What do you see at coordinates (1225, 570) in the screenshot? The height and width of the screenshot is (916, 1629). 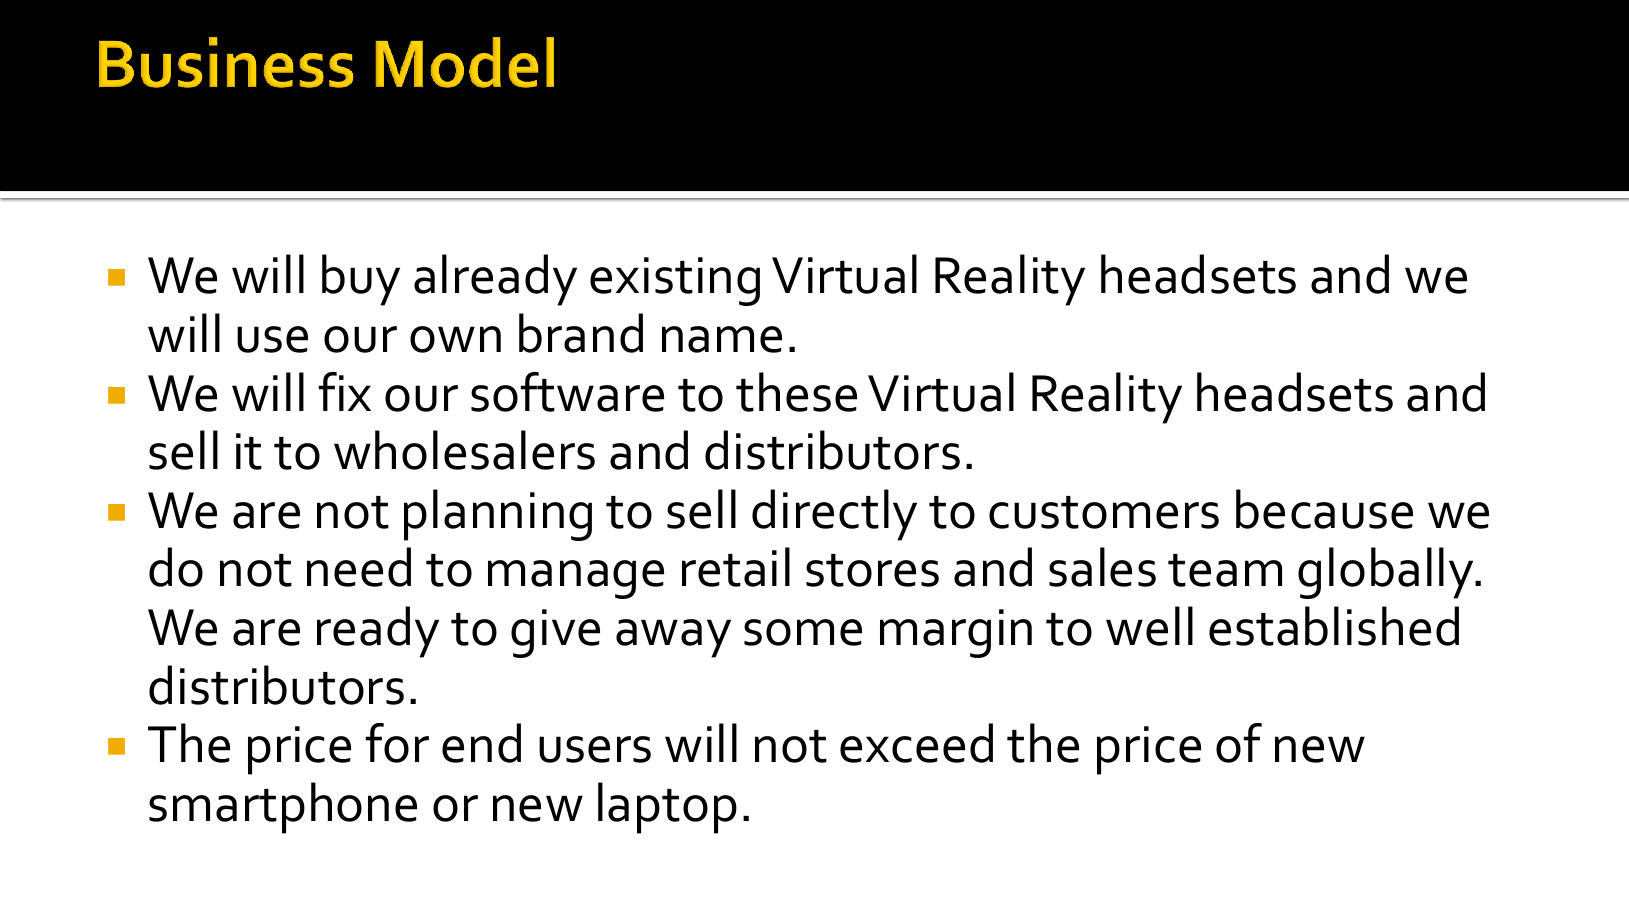 I see `team` at bounding box center [1225, 570].
